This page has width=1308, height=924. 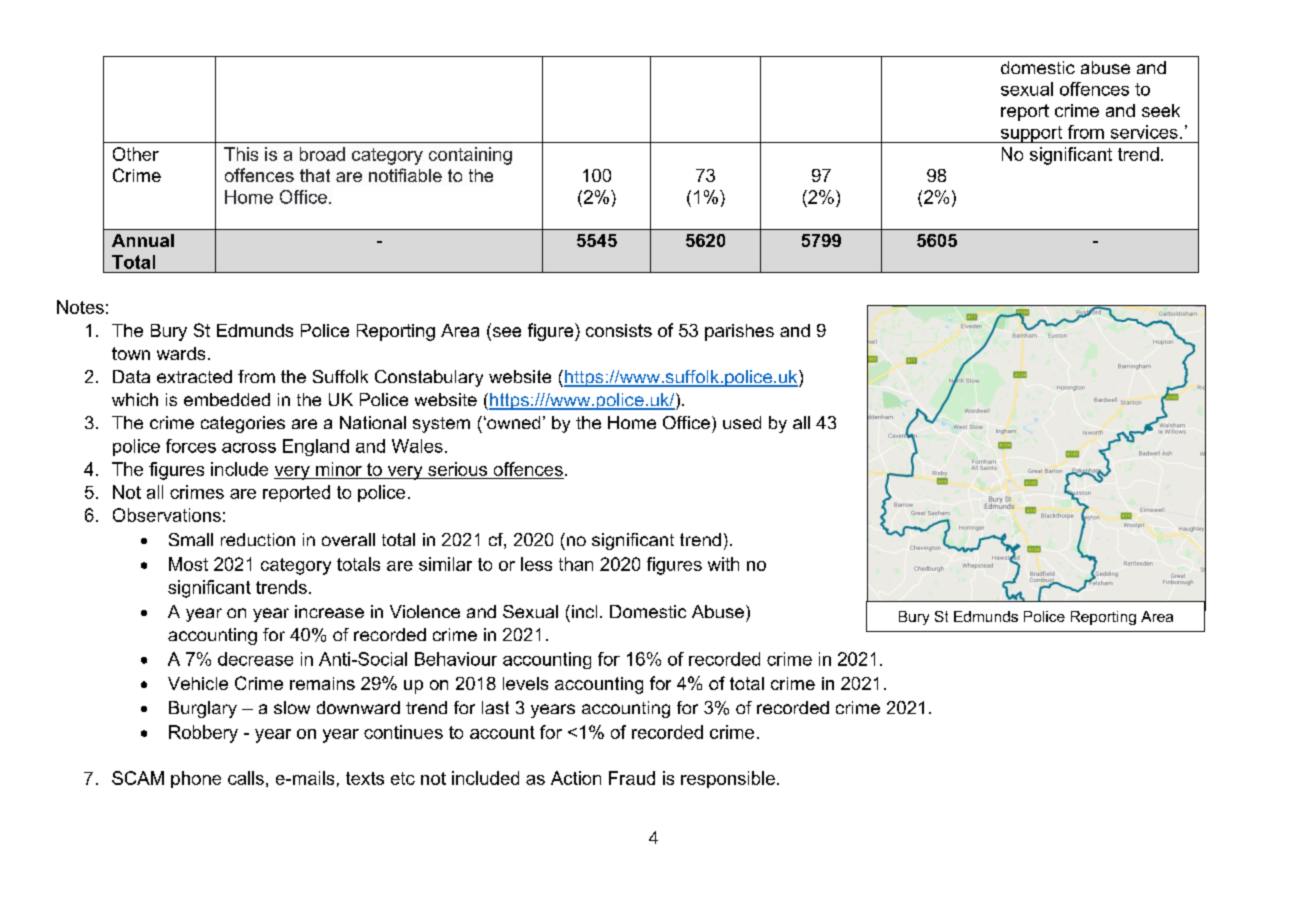 I want to click on phone, so click(x=196, y=779).
